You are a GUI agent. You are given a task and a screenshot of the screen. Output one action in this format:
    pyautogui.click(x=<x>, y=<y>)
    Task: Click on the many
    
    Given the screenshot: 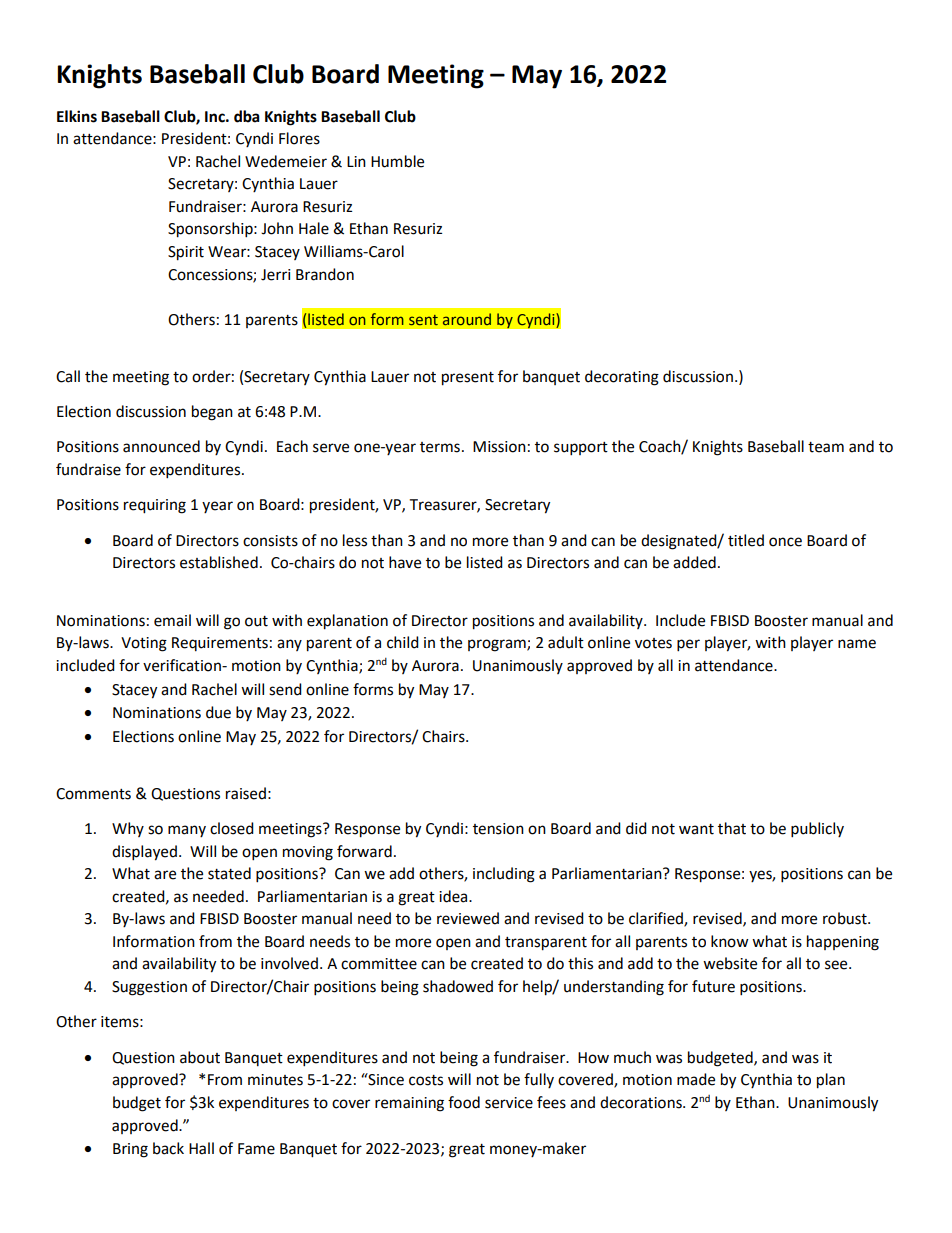 What is the action you would take?
    pyautogui.click(x=187, y=831)
